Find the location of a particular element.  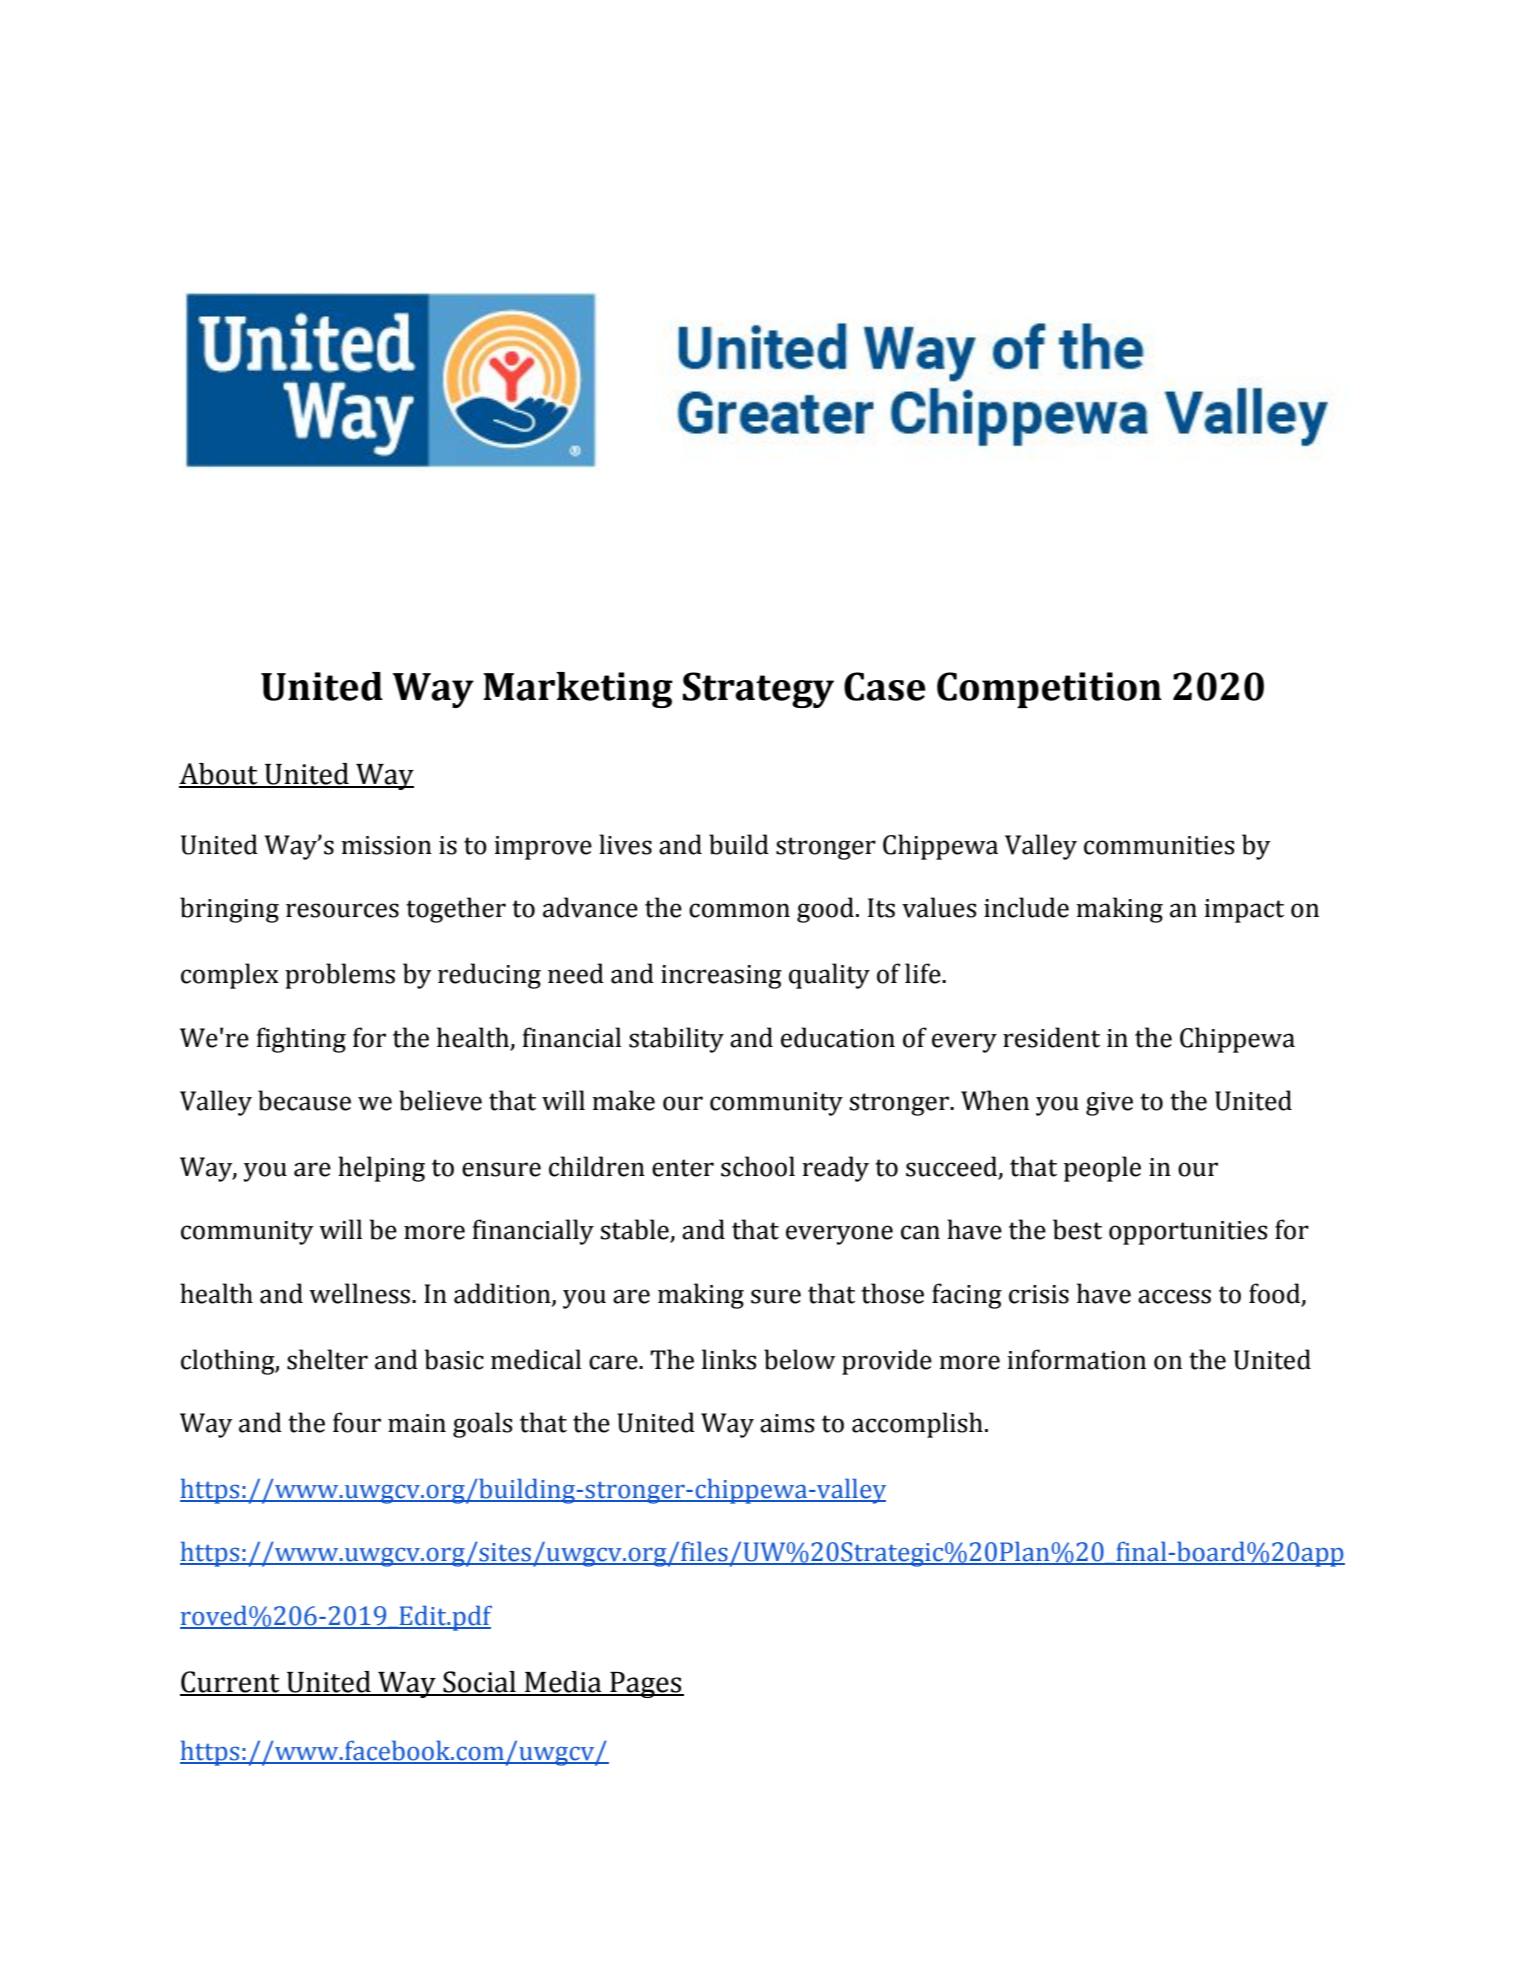

Current is located at coordinates (231, 1683).
